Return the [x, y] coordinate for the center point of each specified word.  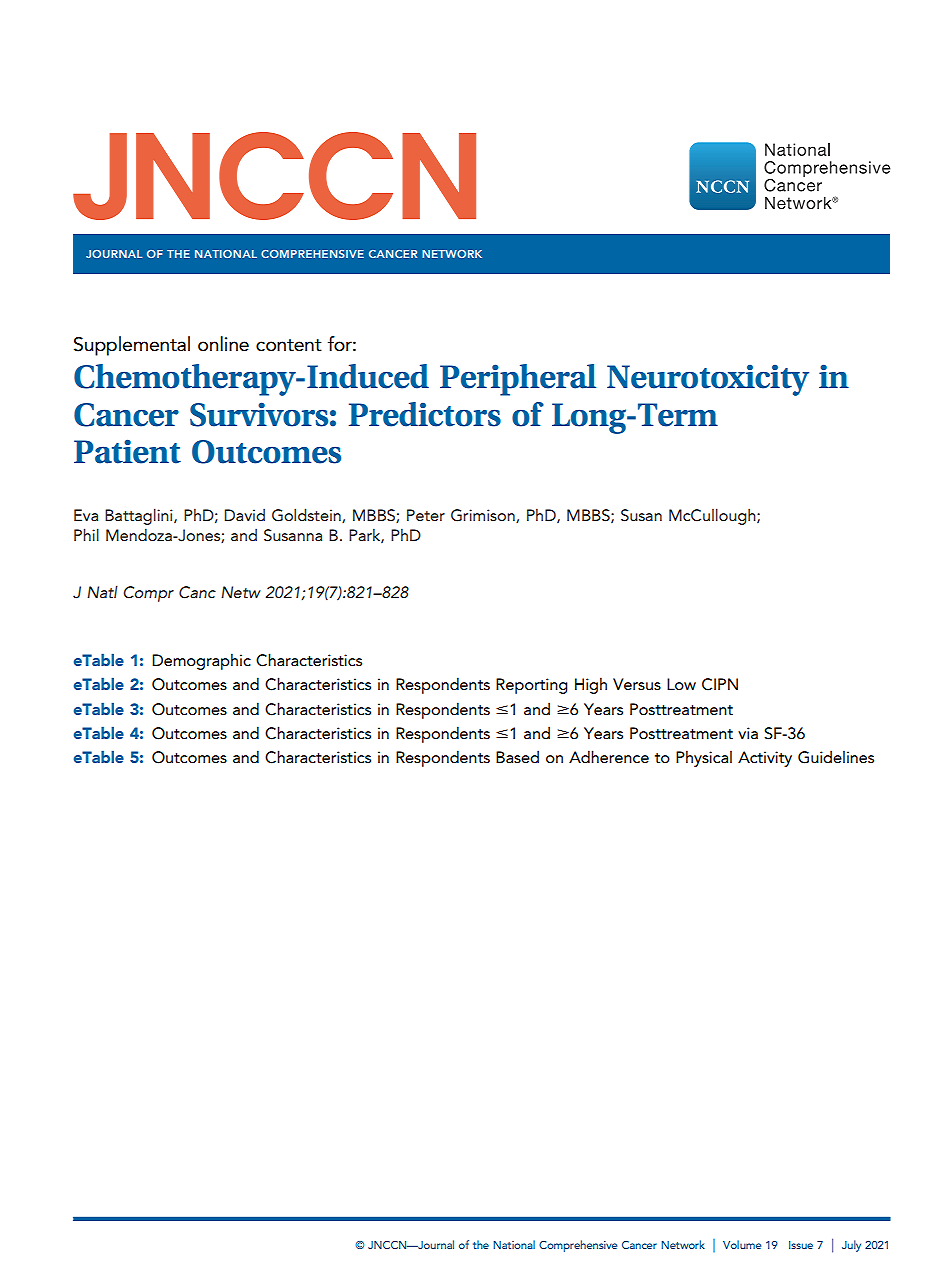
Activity [765, 759]
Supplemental [132, 346]
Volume [742, 1244]
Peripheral [518, 380]
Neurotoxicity [708, 380]
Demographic [201, 661]
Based [517, 756]
